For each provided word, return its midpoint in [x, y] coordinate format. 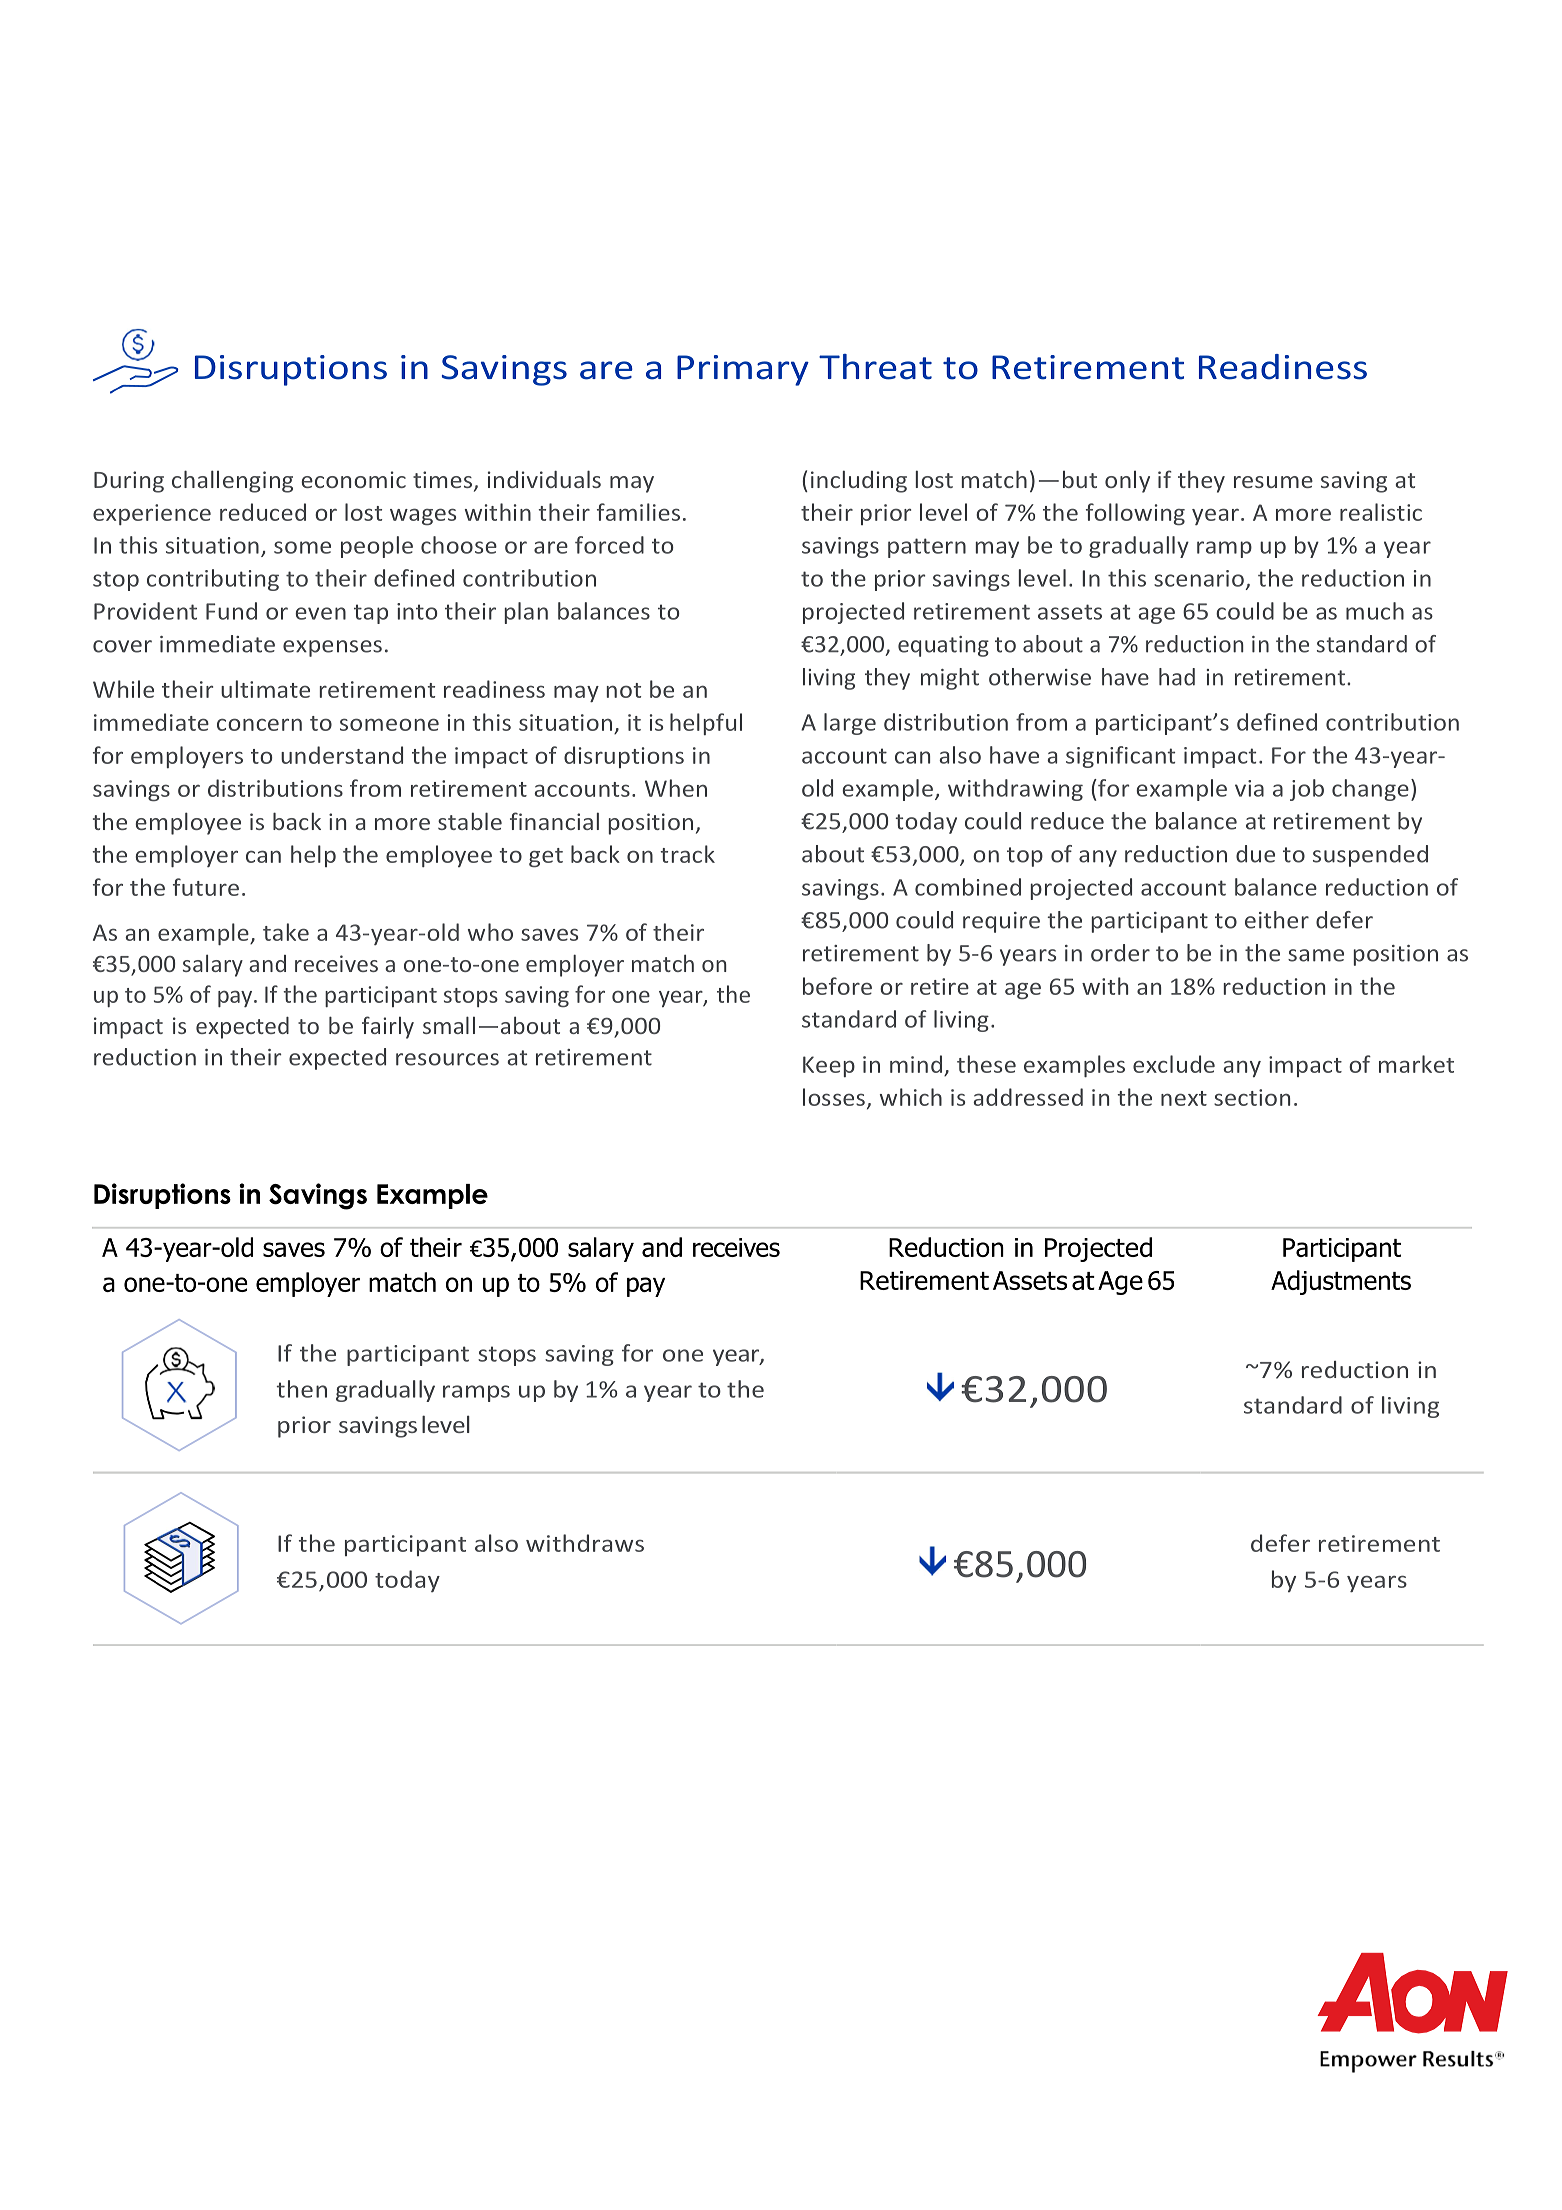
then [302, 1389]
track [687, 854]
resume [1273, 482]
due [1255, 854]
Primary [743, 370]
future [206, 887]
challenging [232, 481]
